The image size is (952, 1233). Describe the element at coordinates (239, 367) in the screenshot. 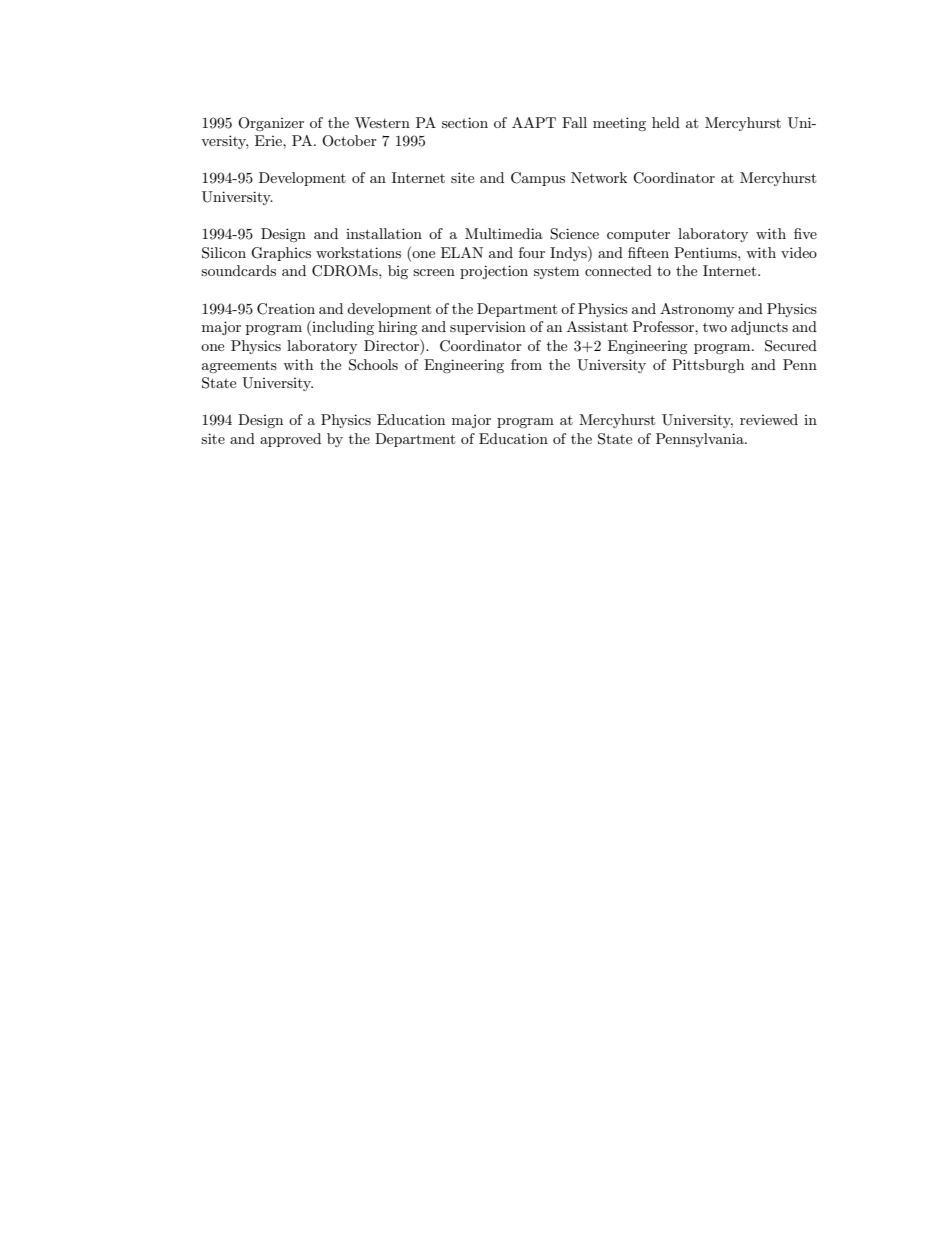

I see `agreements` at that location.
